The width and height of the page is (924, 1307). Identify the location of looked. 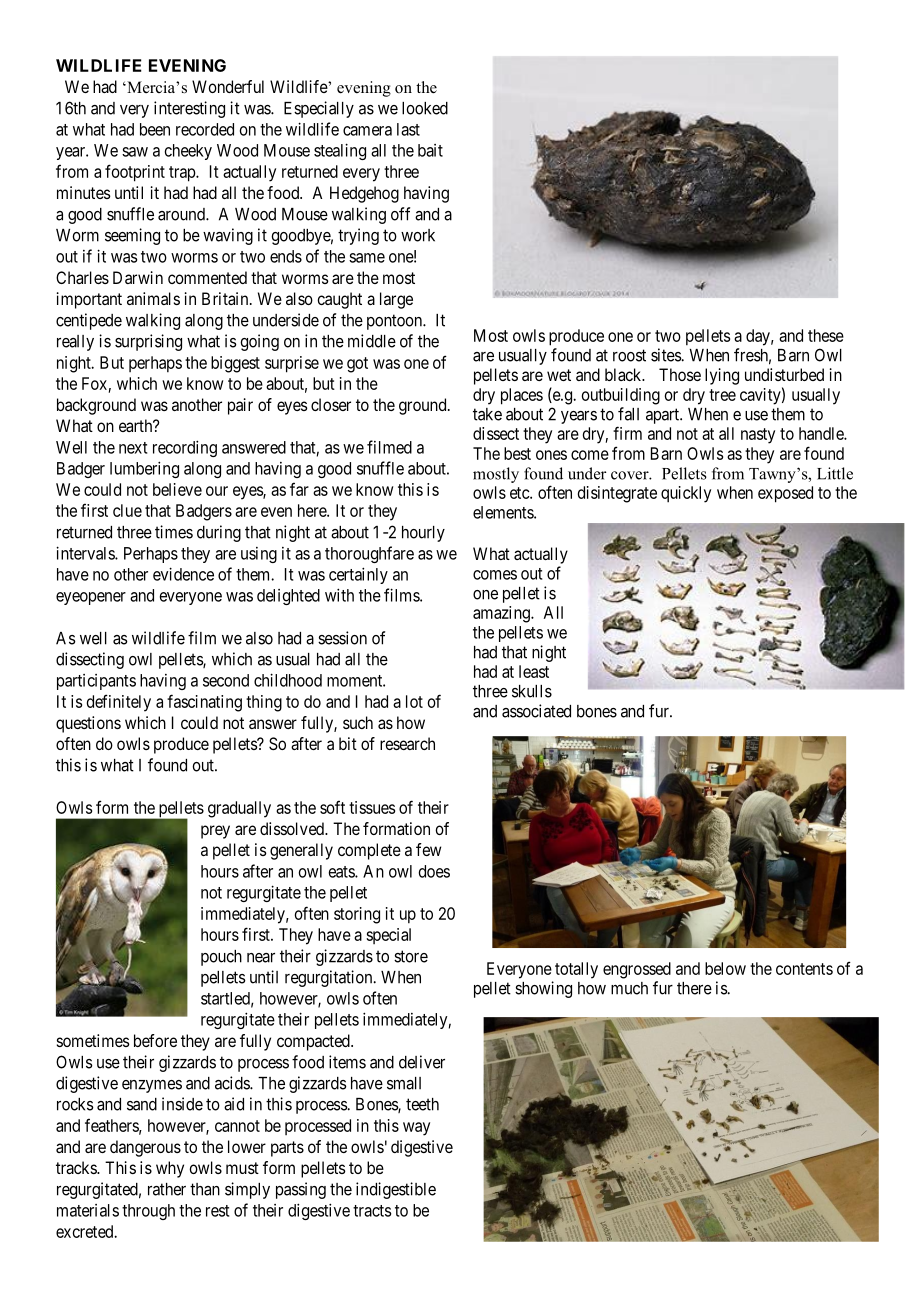
(425, 108).
